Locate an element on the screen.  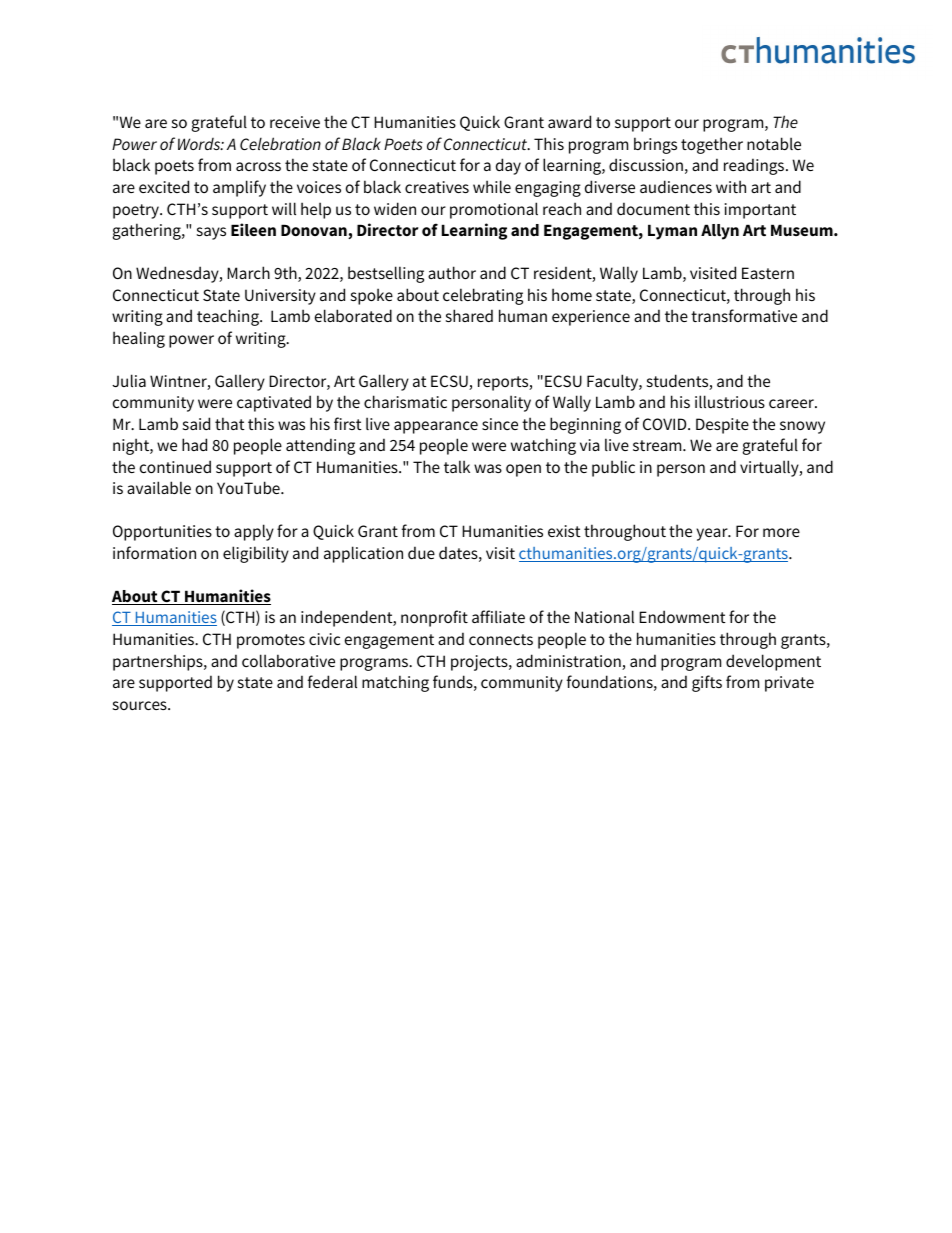
available is located at coordinates (159, 487).
